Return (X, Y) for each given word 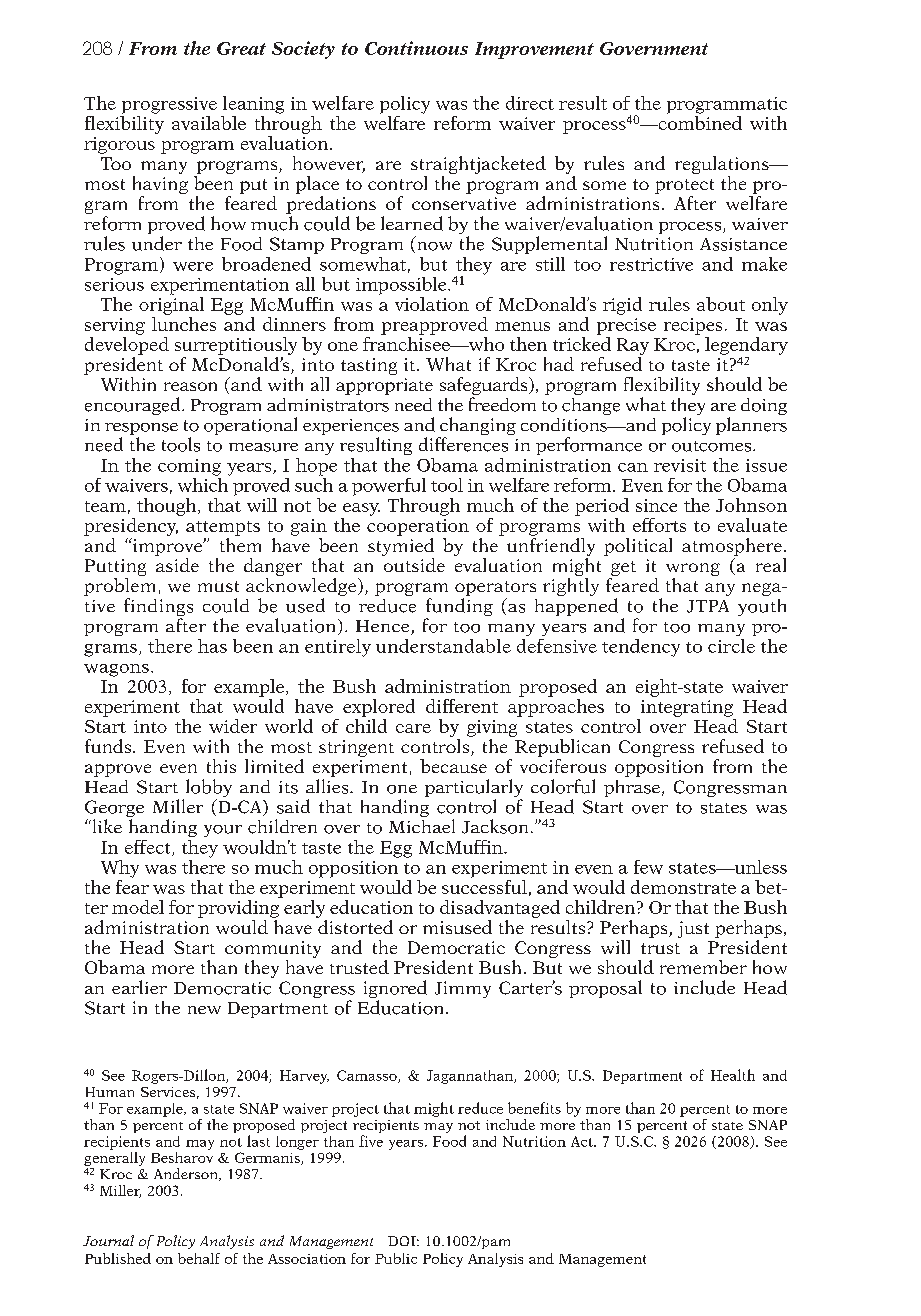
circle (731, 646)
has (212, 646)
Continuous (416, 48)
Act (583, 1141)
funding (459, 608)
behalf (199, 1258)
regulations (723, 165)
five (371, 1141)
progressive (169, 105)
